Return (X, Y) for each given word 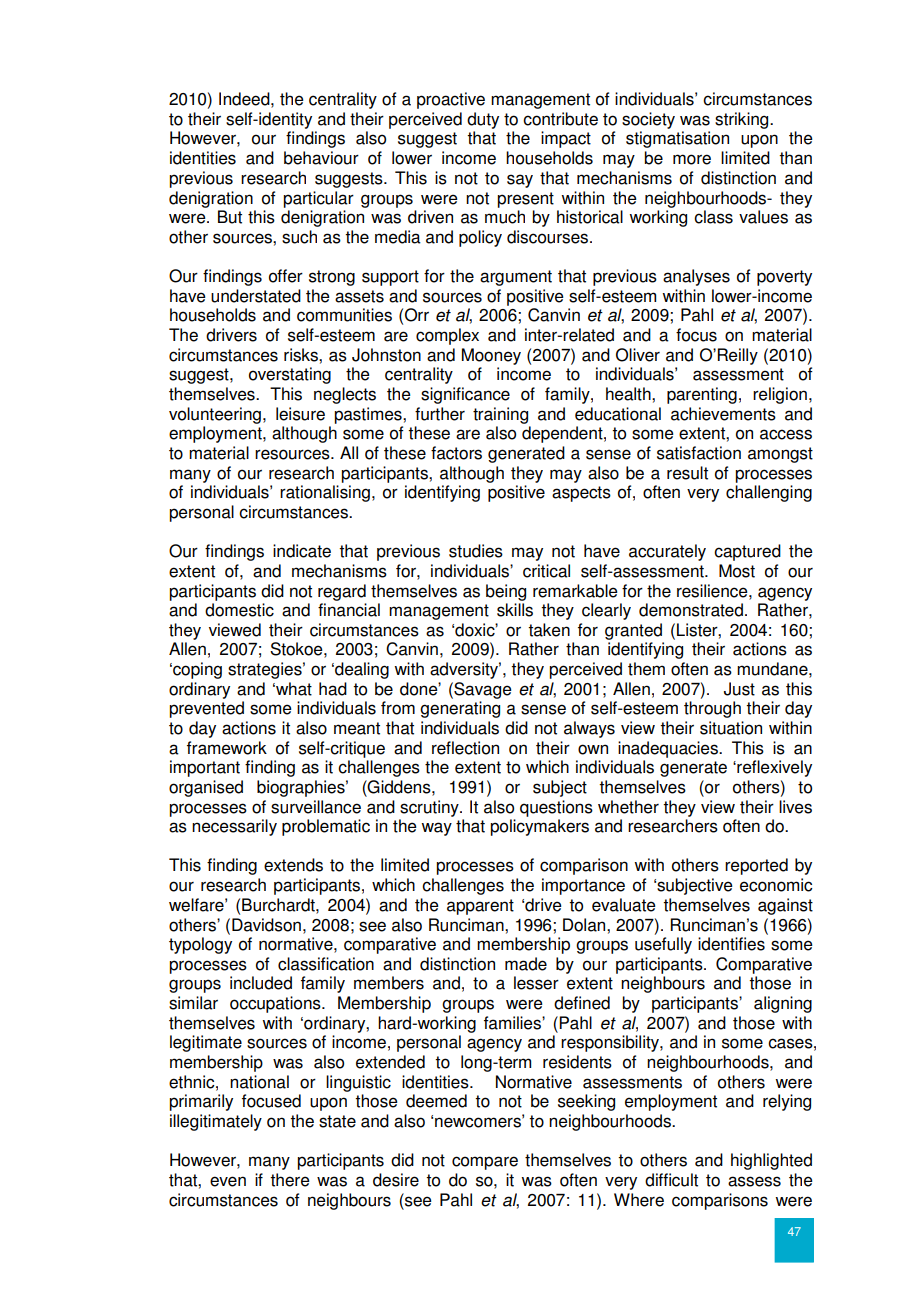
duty (483, 120)
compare (485, 1163)
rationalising (325, 493)
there (290, 1180)
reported (756, 866)
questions (556, 808)
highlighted (771, 1161)
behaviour (321, 158)
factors (456, 453)
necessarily (234, 827)
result (687, 473)
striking (743, 120)
